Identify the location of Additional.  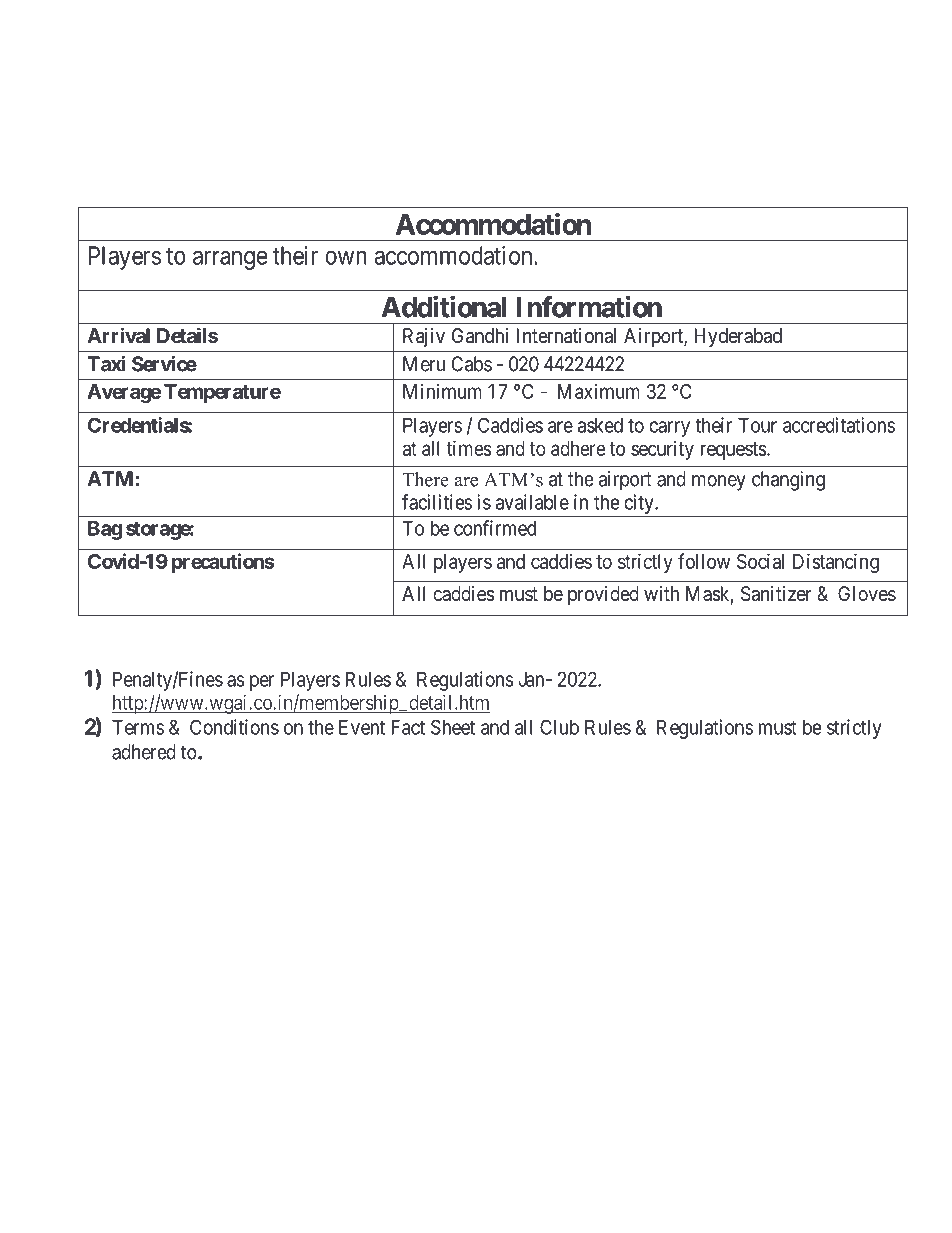
(443, 307).
